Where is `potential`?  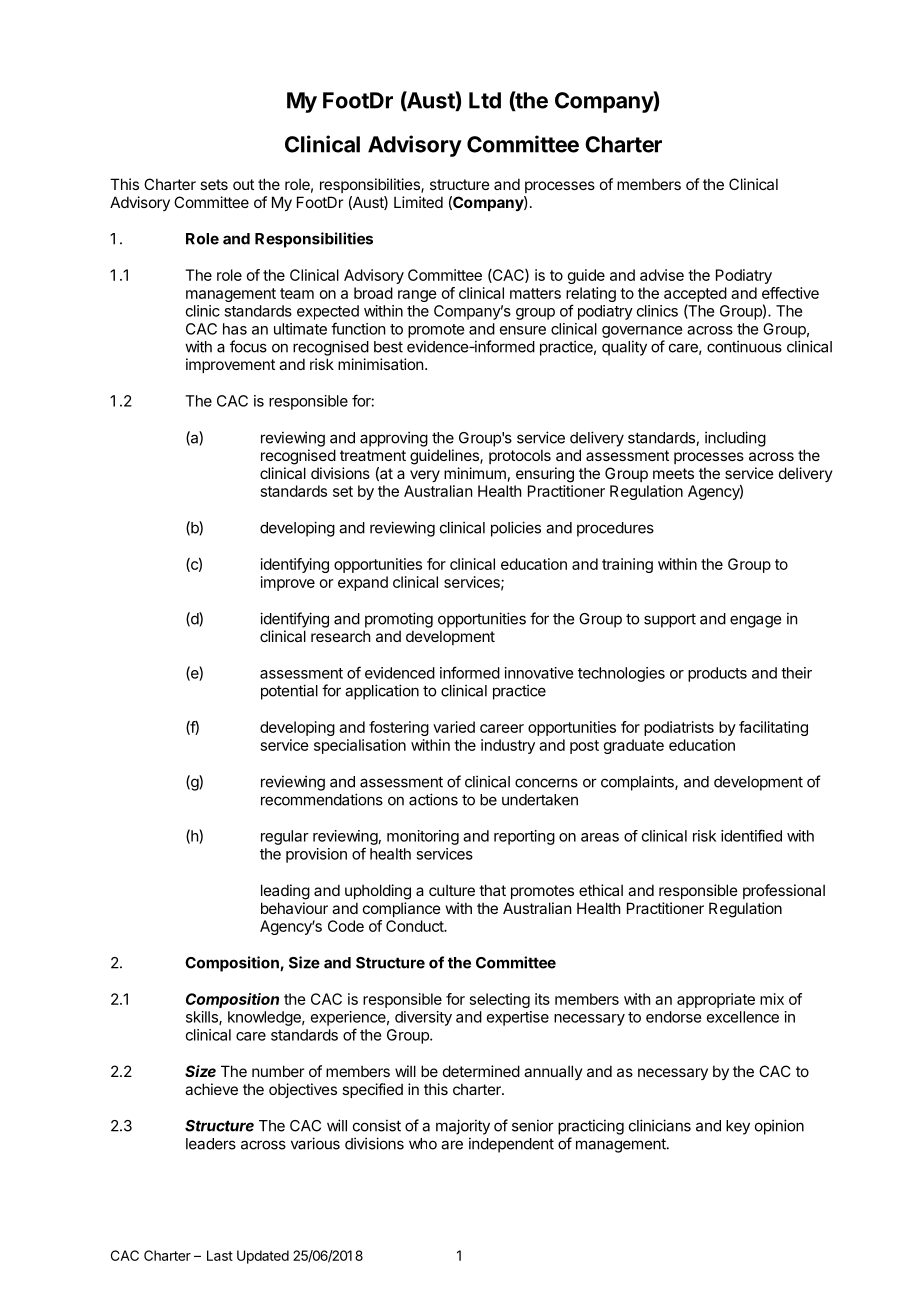 potential is located at coordinates (289, 692).
